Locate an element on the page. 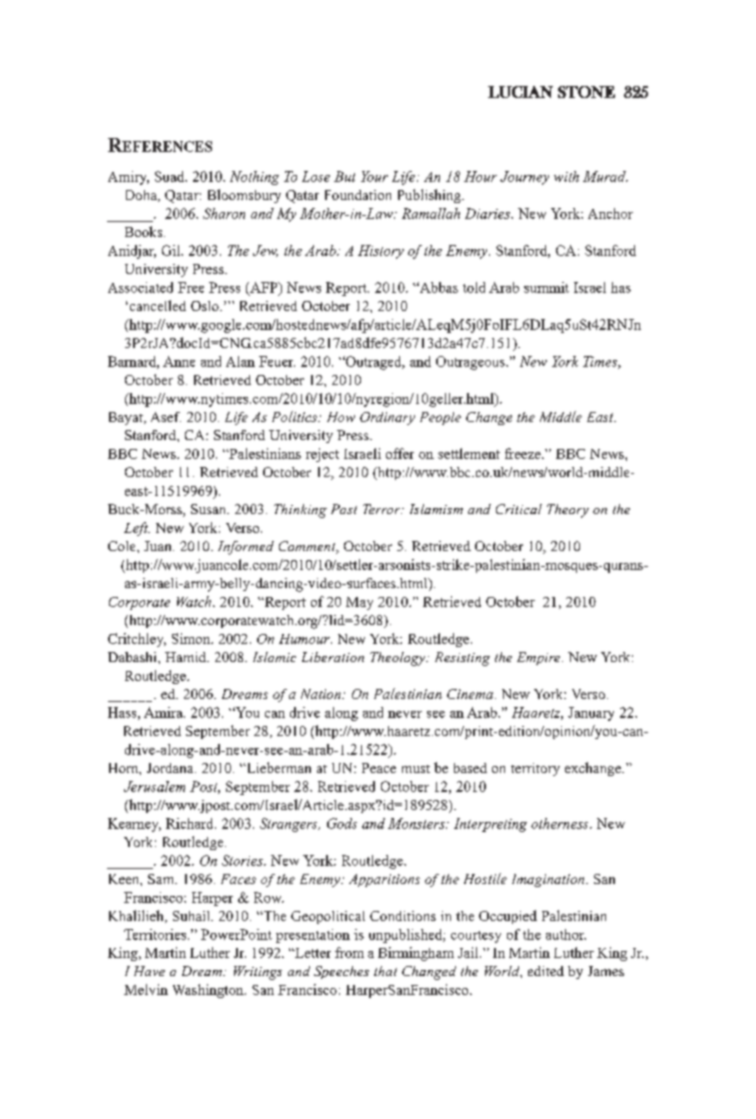  Simon is located at coordinates (192, 638).
